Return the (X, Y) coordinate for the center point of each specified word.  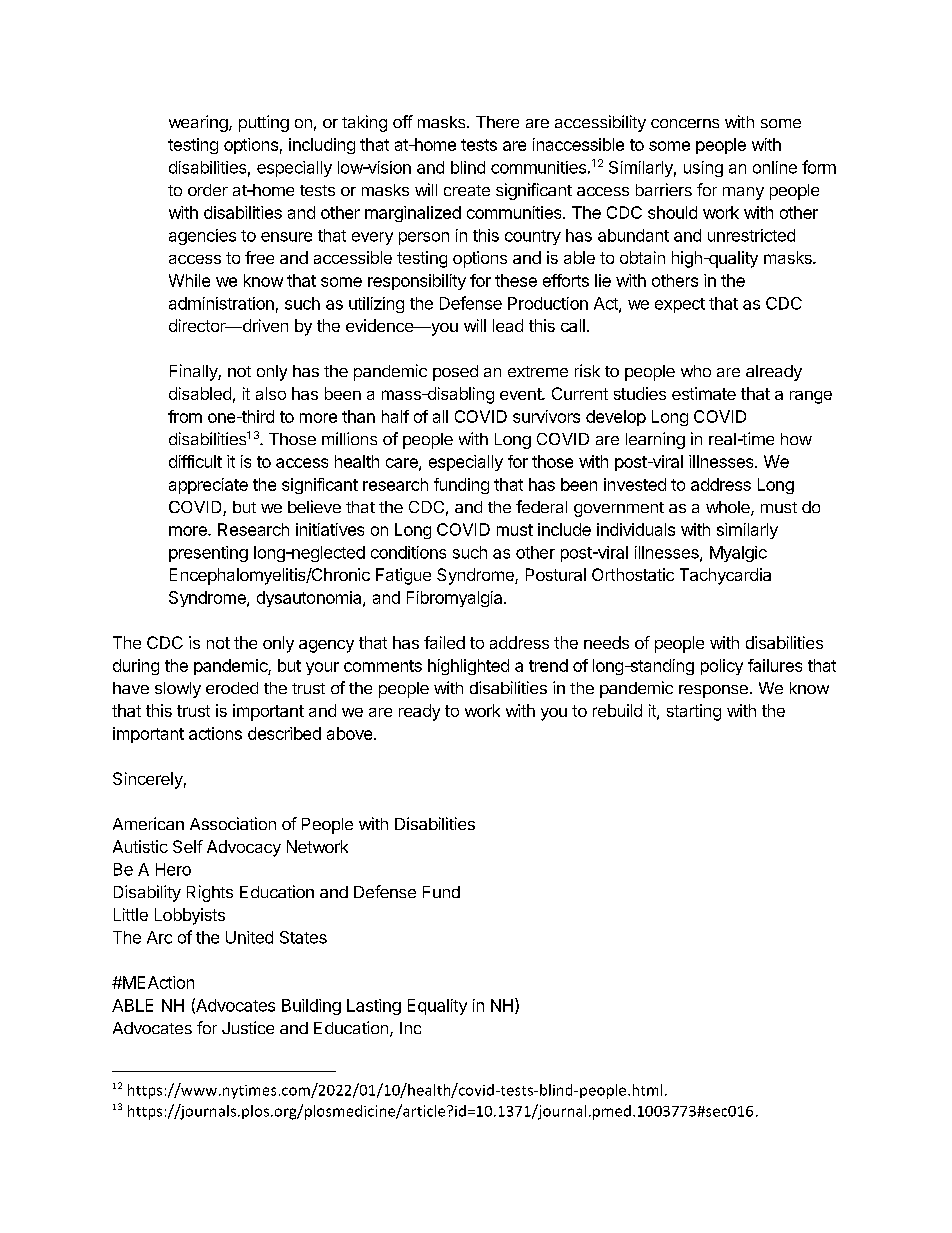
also (271, 393)
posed (455, 373)
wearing (198, 123)
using (703, 169)
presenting (208, 554)
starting (694, 712)
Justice (248, 1027)
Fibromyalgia (456, 599)
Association (233, 823)
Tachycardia (725, 576)
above (351, 733)
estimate (704, 393)
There (497, 122)
